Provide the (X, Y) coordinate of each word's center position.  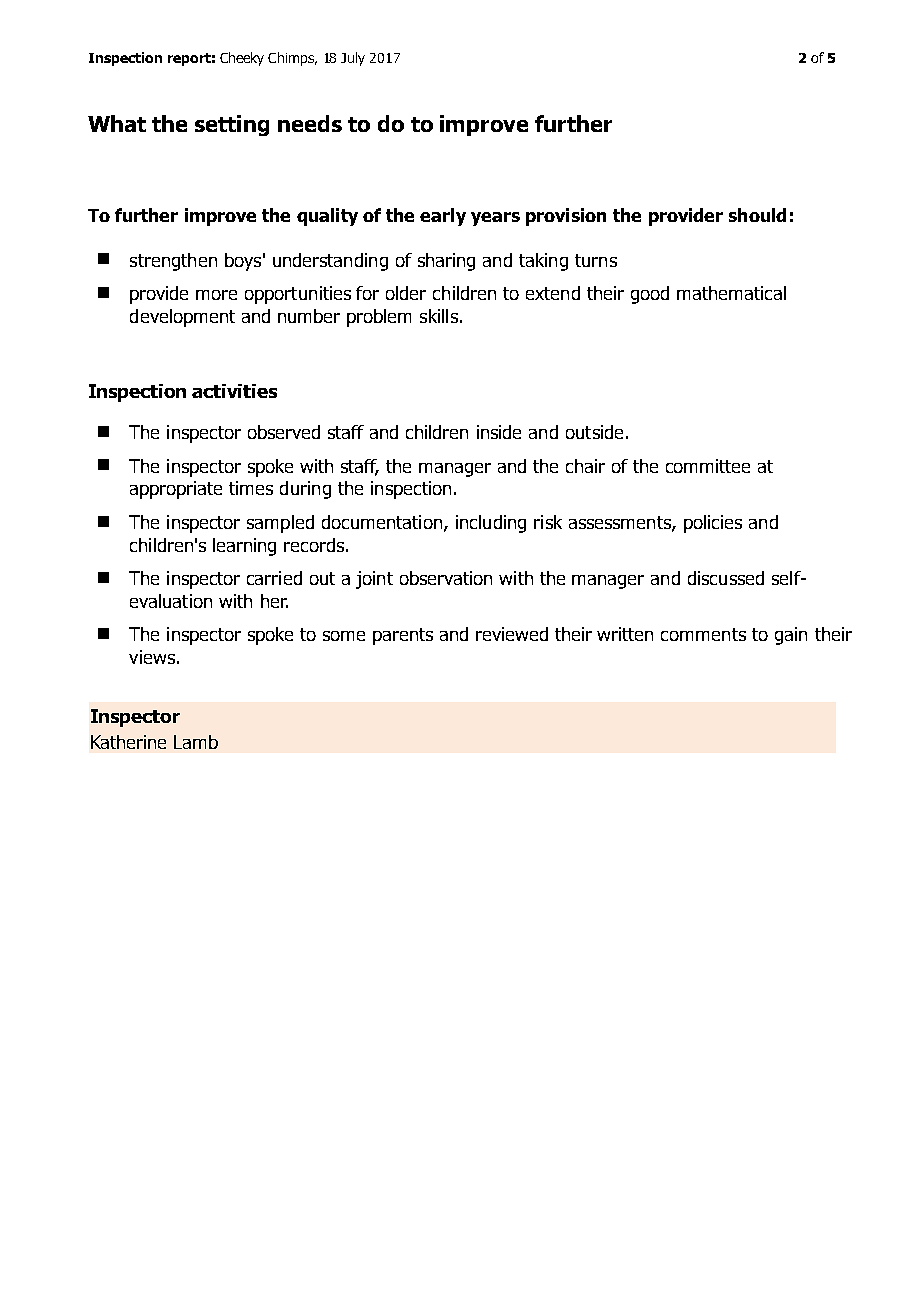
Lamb (196, 742)
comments (703, 634)
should (757, 215)
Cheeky (242, 59)
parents (403, 636)
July (353, 59)
